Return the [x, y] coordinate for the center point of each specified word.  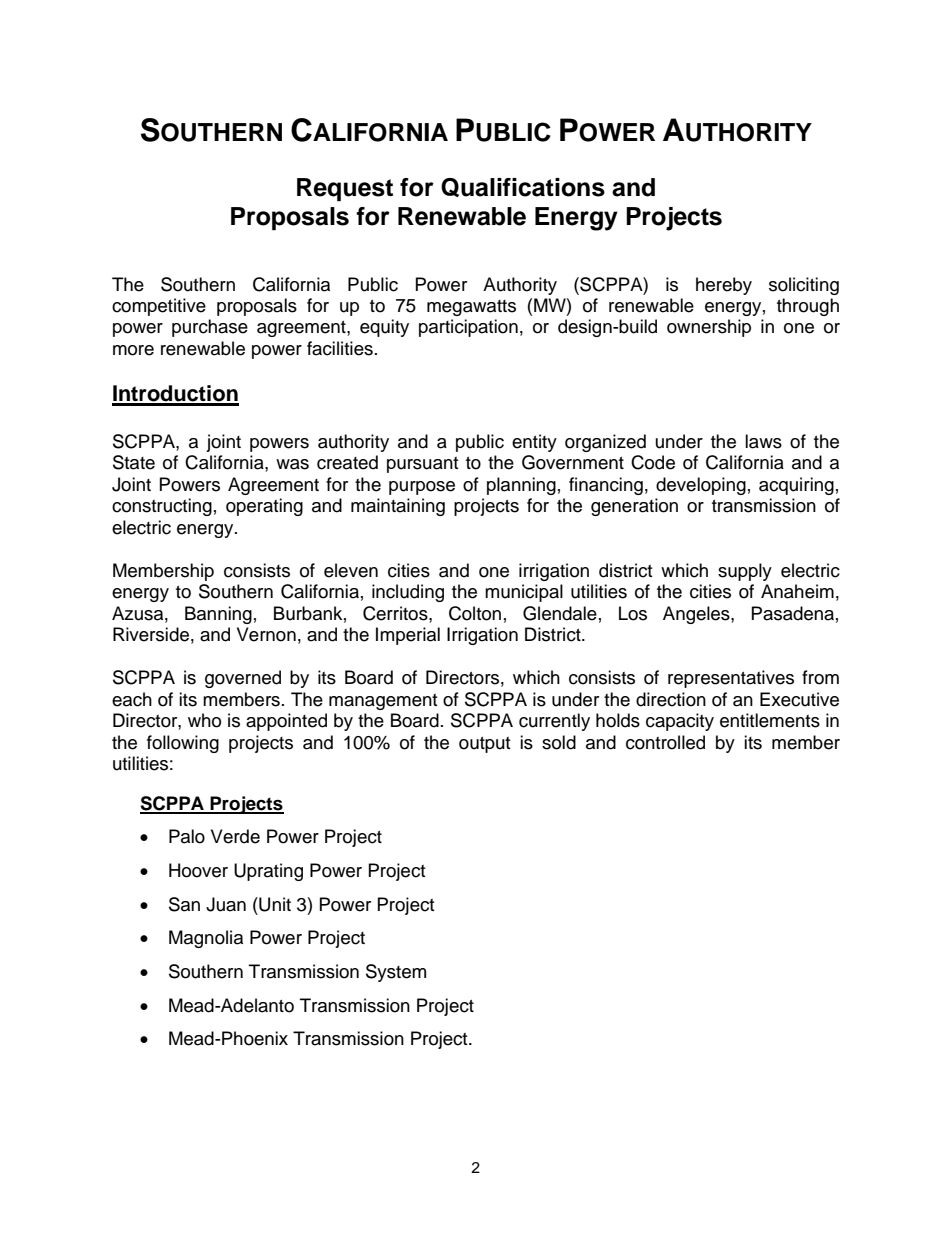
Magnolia [206, 939]
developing [701, 486]
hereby [724, 286]
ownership [709, 328]
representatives [731, 679]
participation [468, 328]
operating [264, 507]
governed [243, 679]
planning [521, 486]
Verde [235, 836]
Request [345, 189]
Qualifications [523, 187]
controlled [665, 742]
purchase [210, 328]
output [484, 745]
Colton [475, 613]
